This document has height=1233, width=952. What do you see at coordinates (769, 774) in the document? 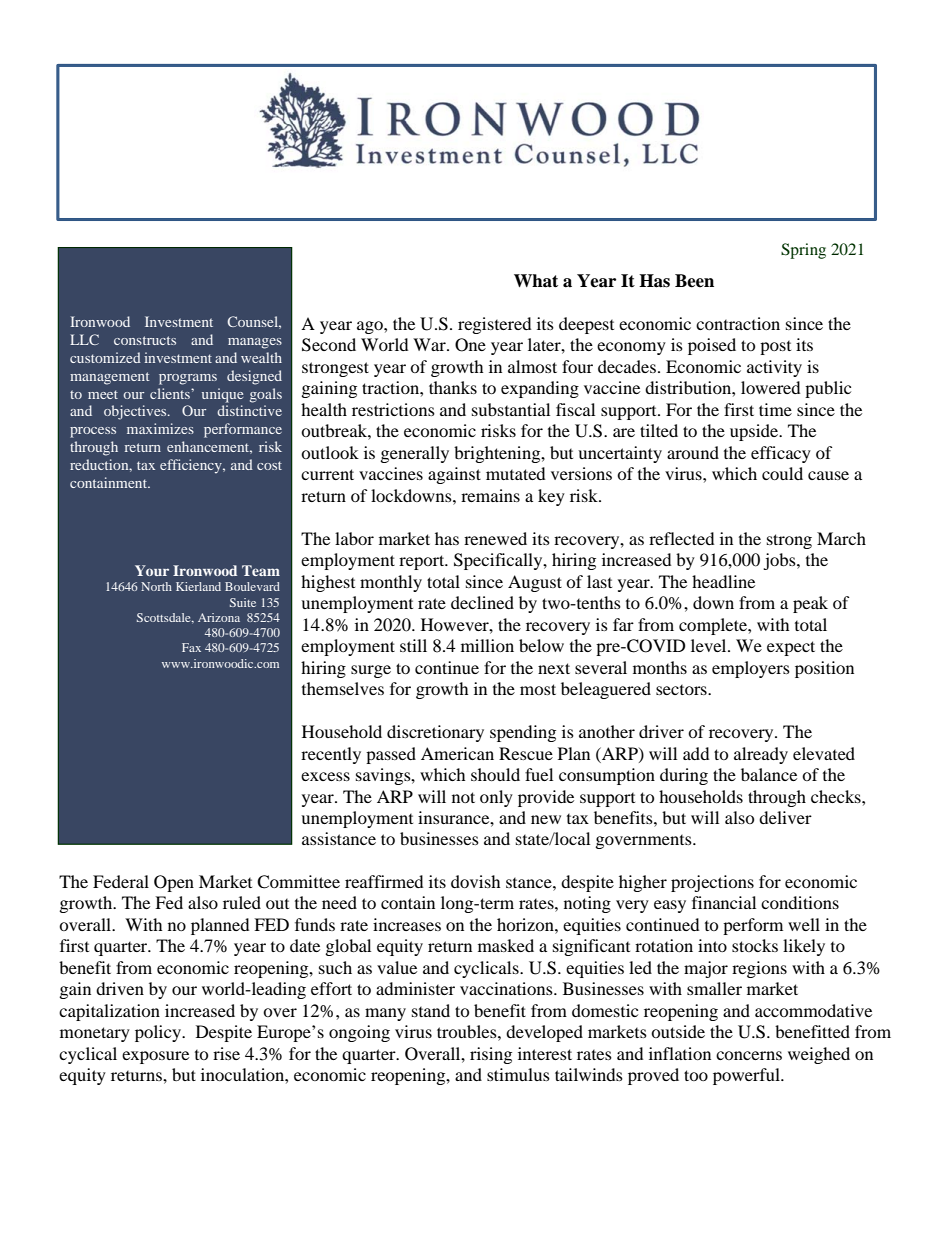
I see `balance` at bounding box center [769, 774].
